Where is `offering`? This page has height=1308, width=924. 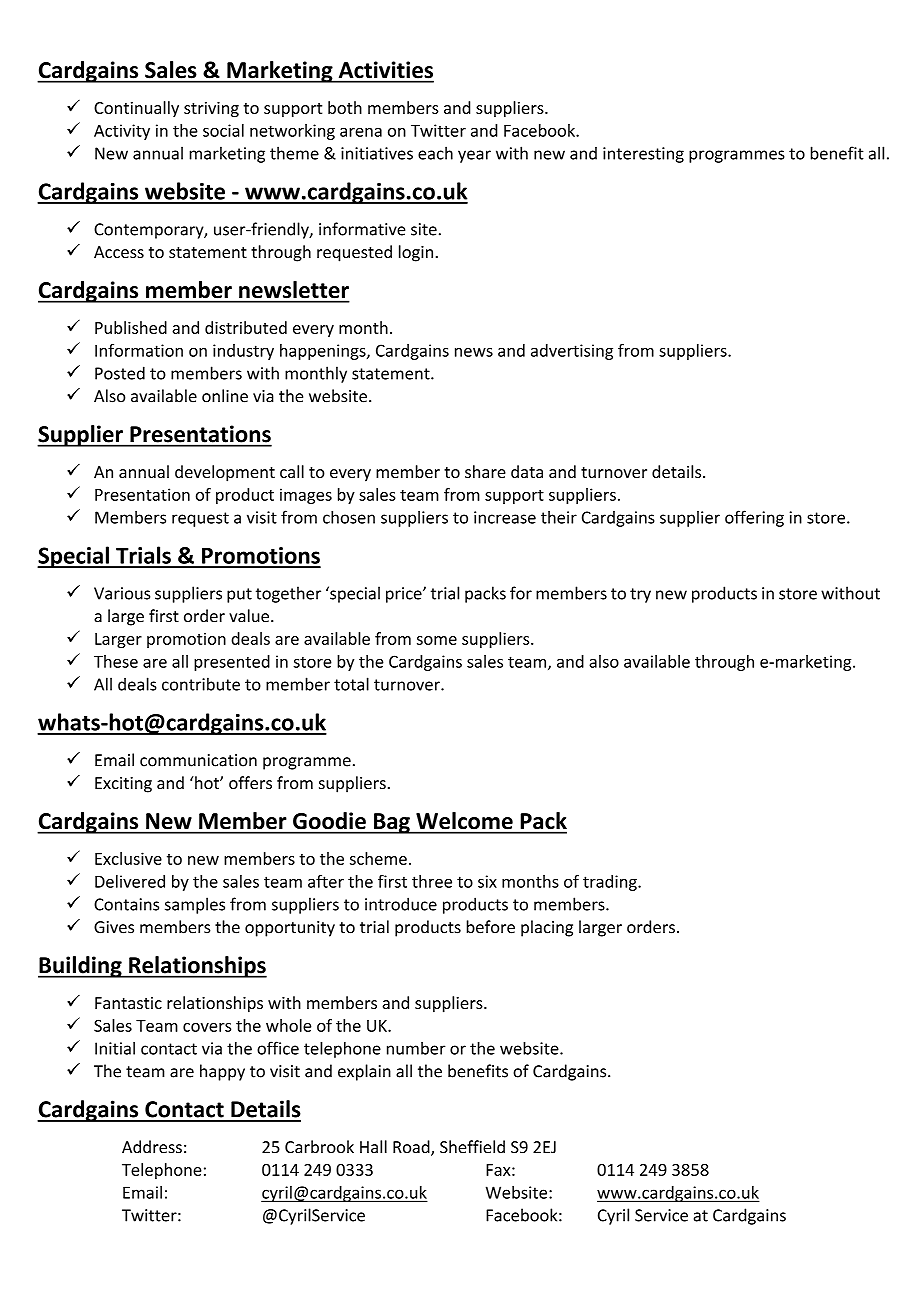
offering is located at coordinates (754, 518).
